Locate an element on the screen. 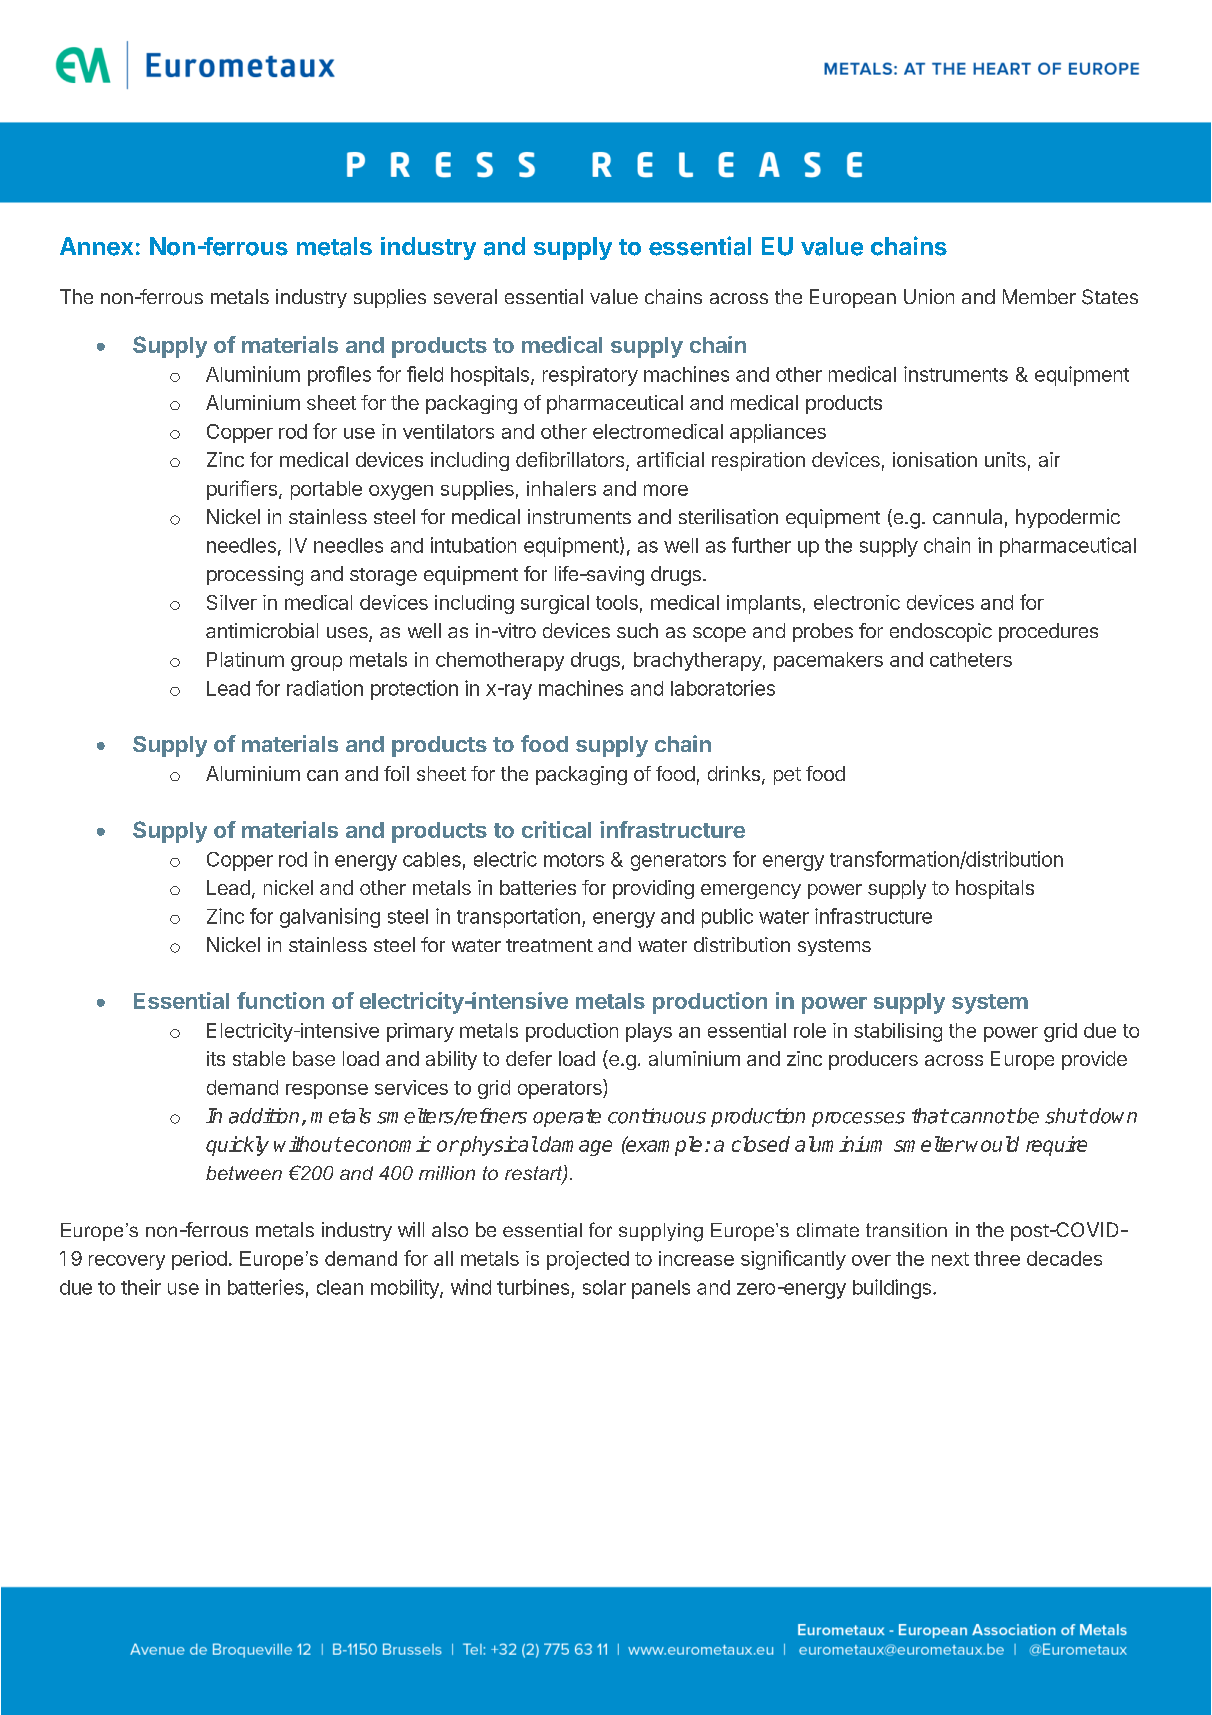 Image resolution: width=1212 pixels, height=1715 pixels. three is located at coordinates (997, 1258).
